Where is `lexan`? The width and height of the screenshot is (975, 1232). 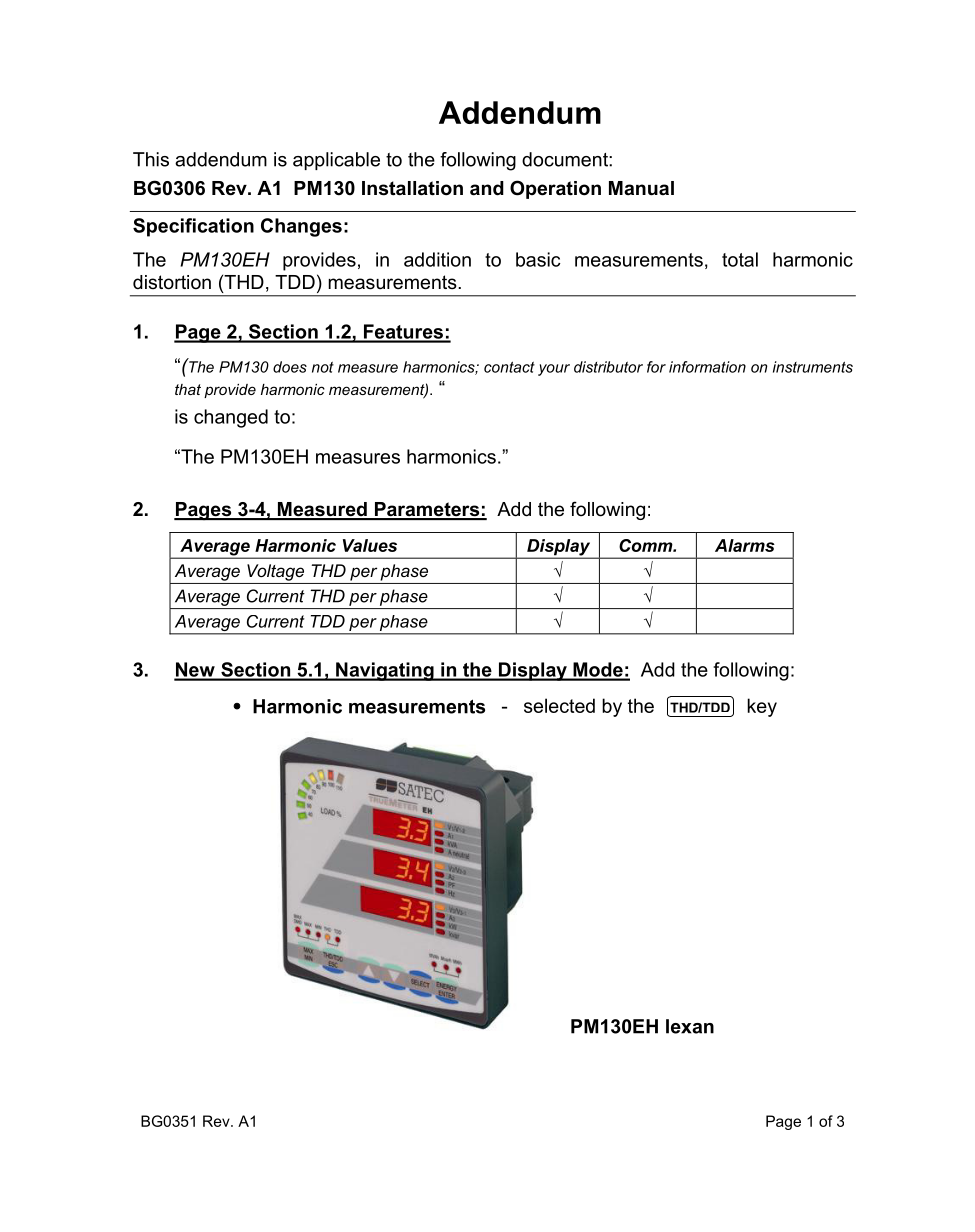 lexan is located at coordinates (690, 1026).
